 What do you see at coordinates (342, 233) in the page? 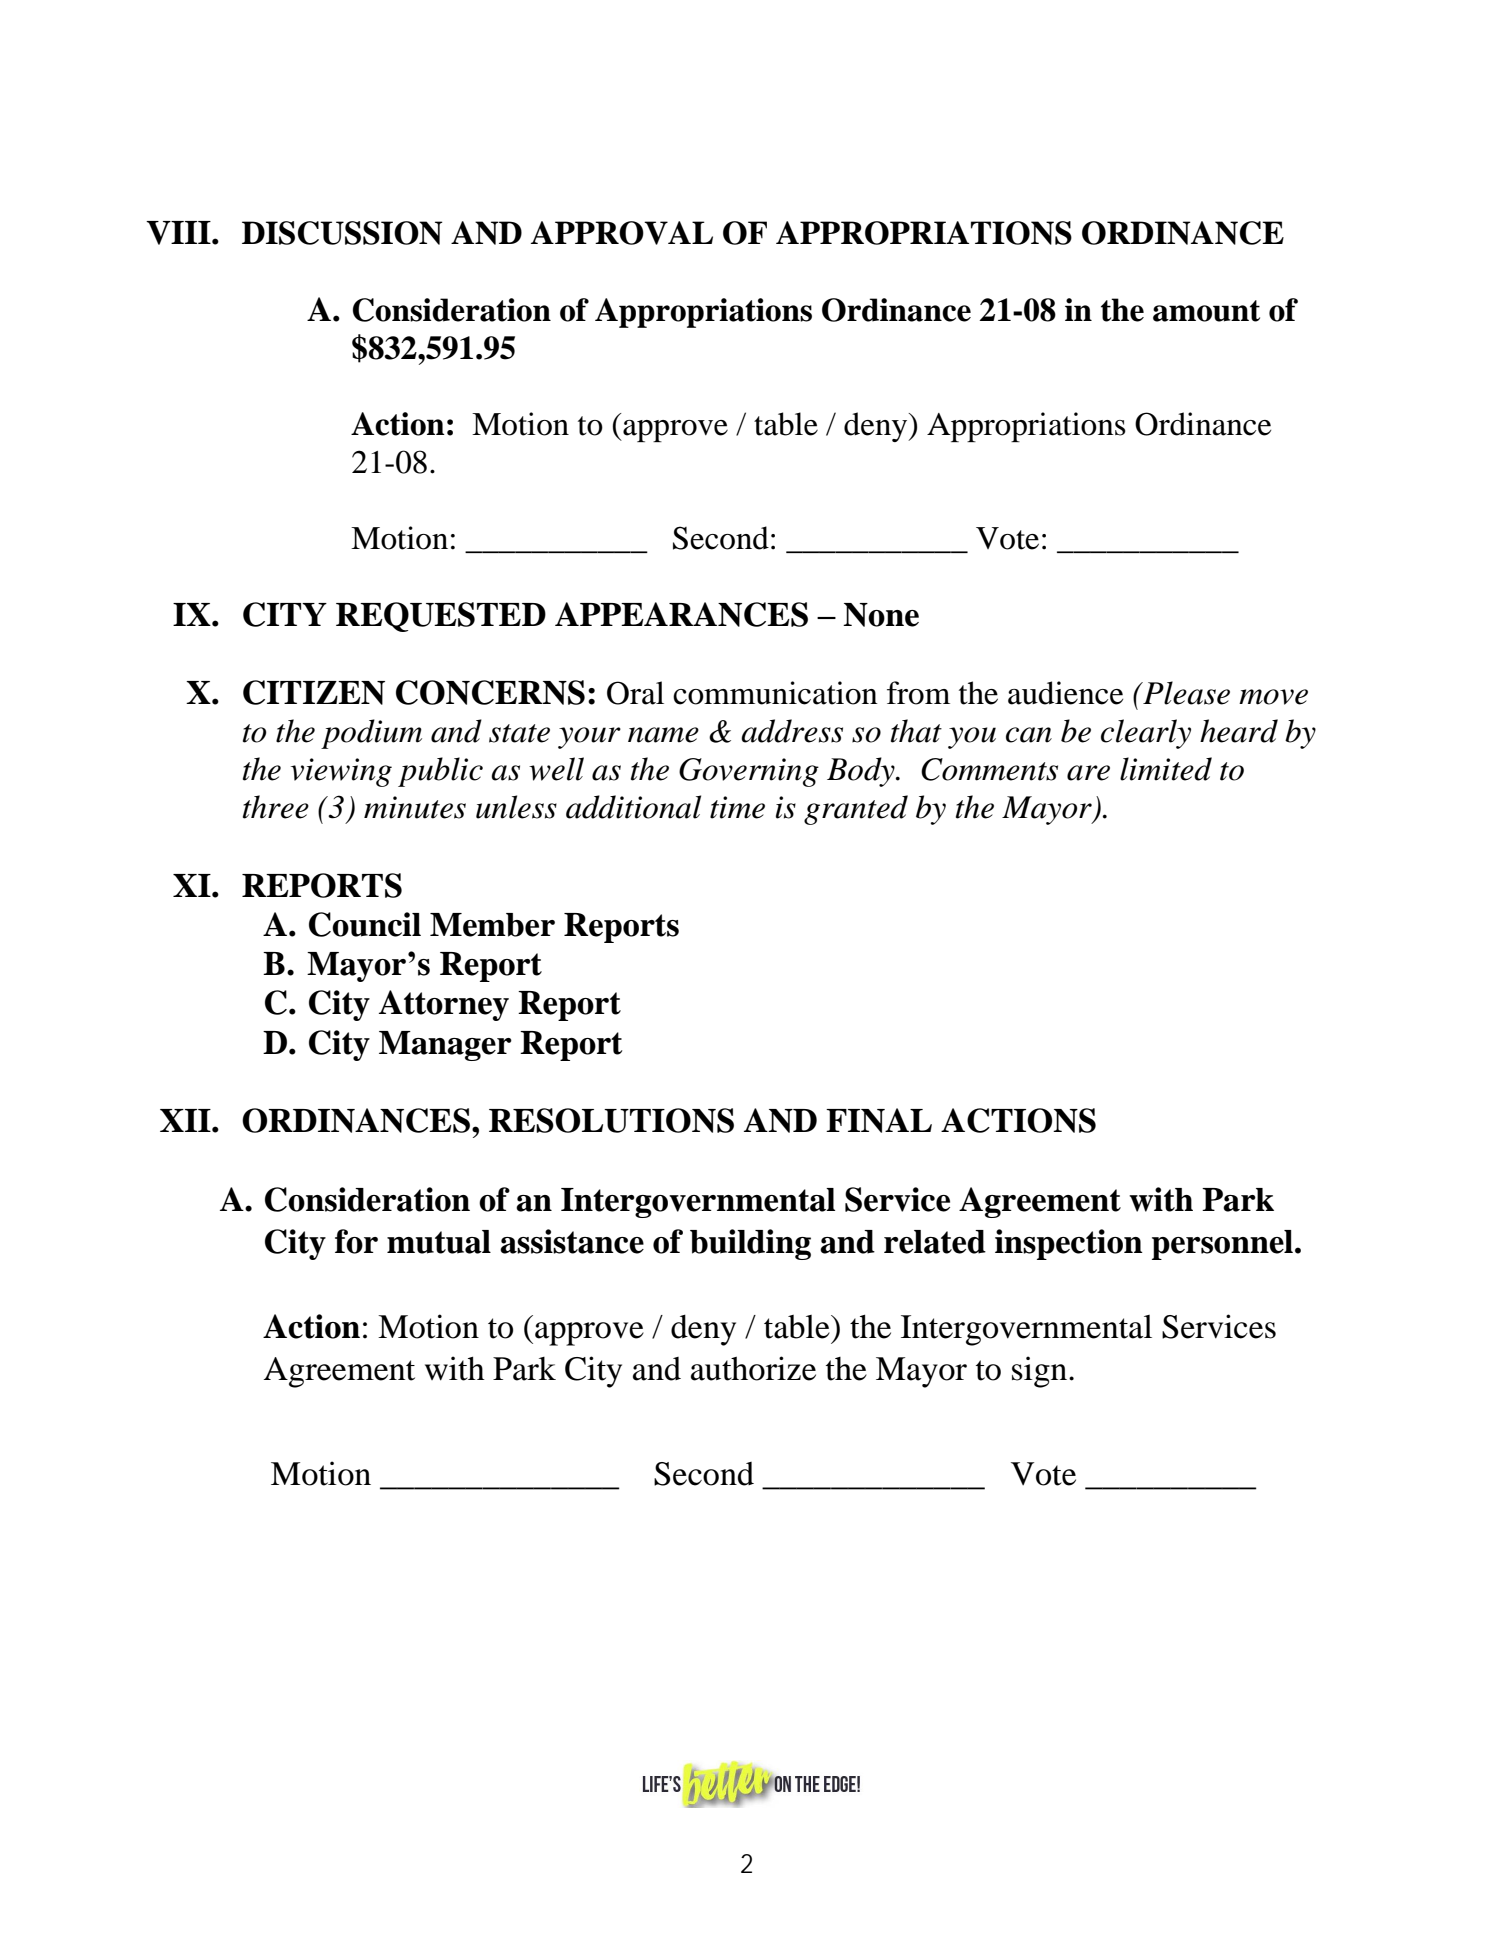
I see `DISCUSSION` at bounding box center [342, 233].
